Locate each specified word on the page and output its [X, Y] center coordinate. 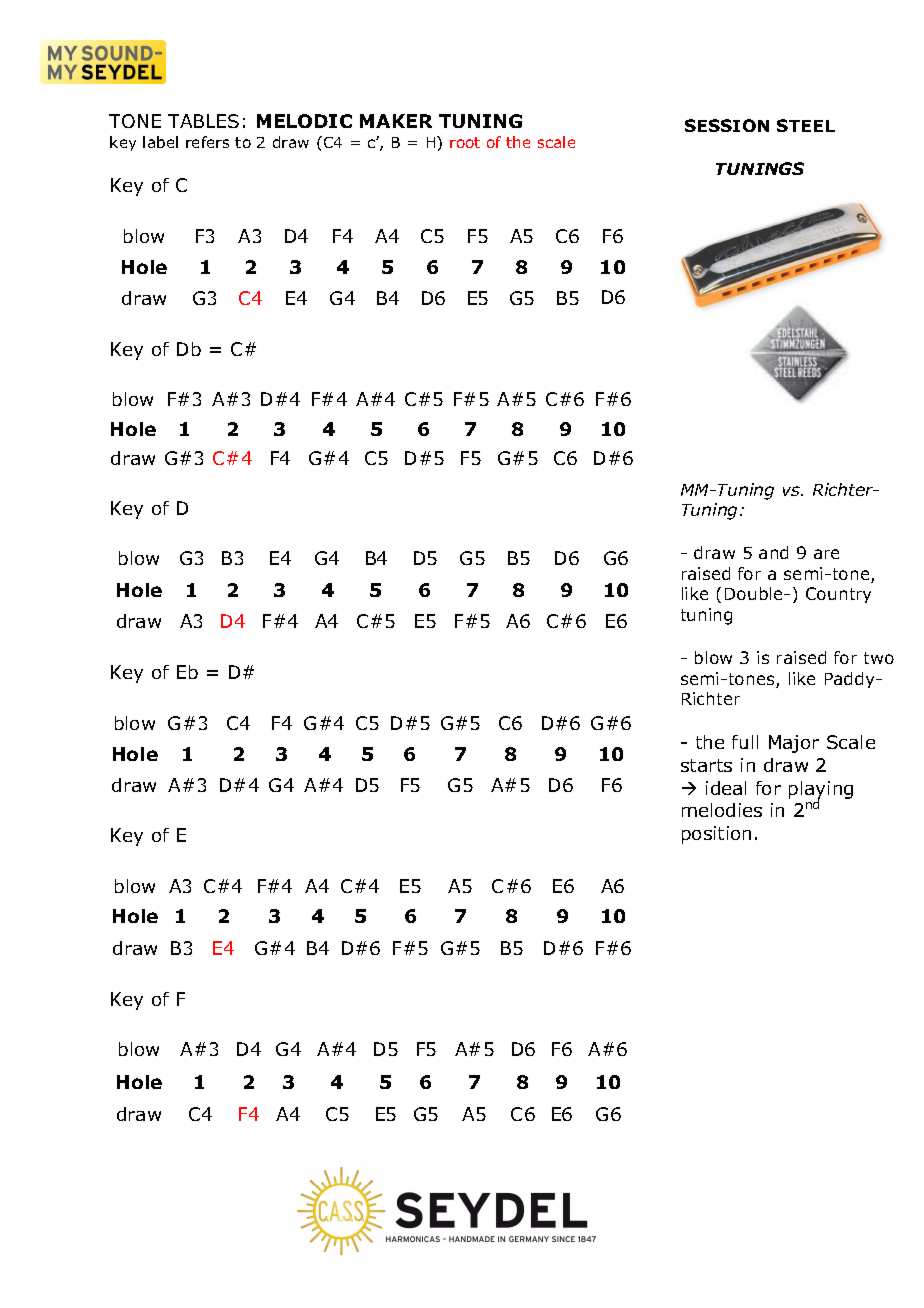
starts [706, 765]
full [745, 742]
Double [755, 593]
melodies [722, 810]
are [826, 554]
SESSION [727, 125]
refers [207, 142]
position [716, 835]
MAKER [396, 121]
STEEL [806, 125]
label [160, 142]
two [879, 658]
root [465, 142]
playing [821, 791]
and [773, 552]
